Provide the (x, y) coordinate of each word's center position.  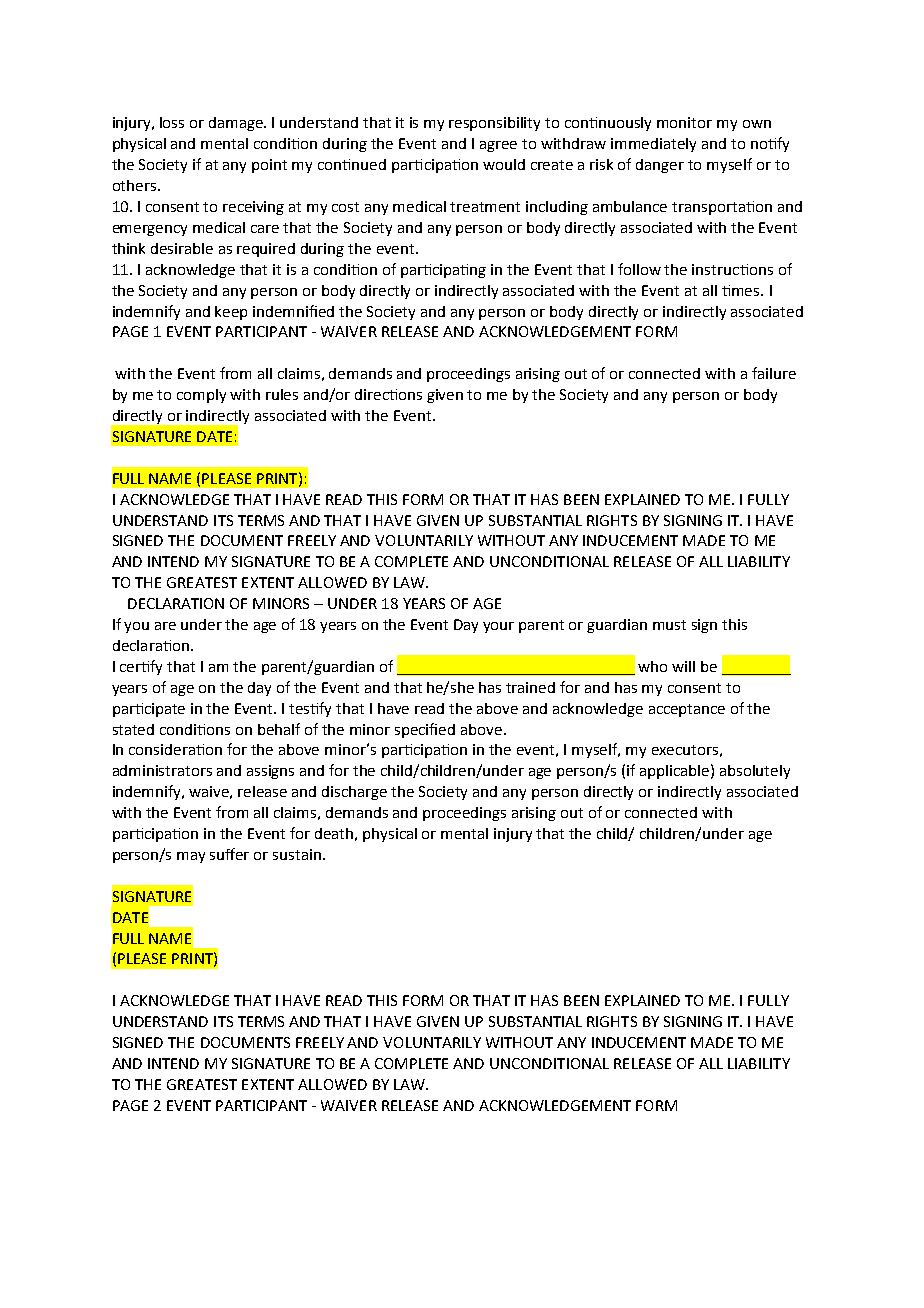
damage (237, 124)
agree (498, 146)
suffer (229, 854)
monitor (684, 122)
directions (388, 394)
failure (774, 373)
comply (201, 396)
